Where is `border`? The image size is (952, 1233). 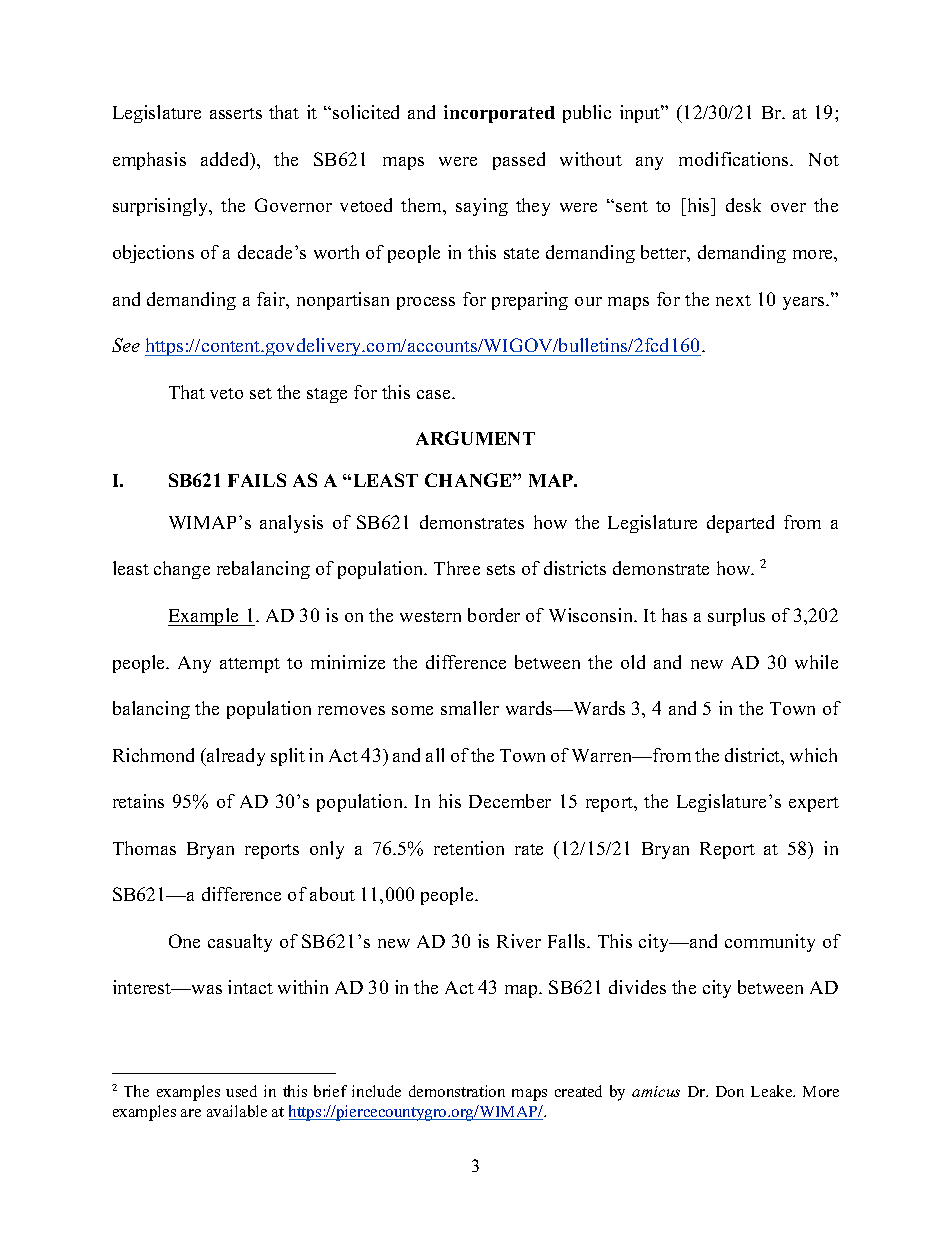 border is located at coordinates (494, 615).
